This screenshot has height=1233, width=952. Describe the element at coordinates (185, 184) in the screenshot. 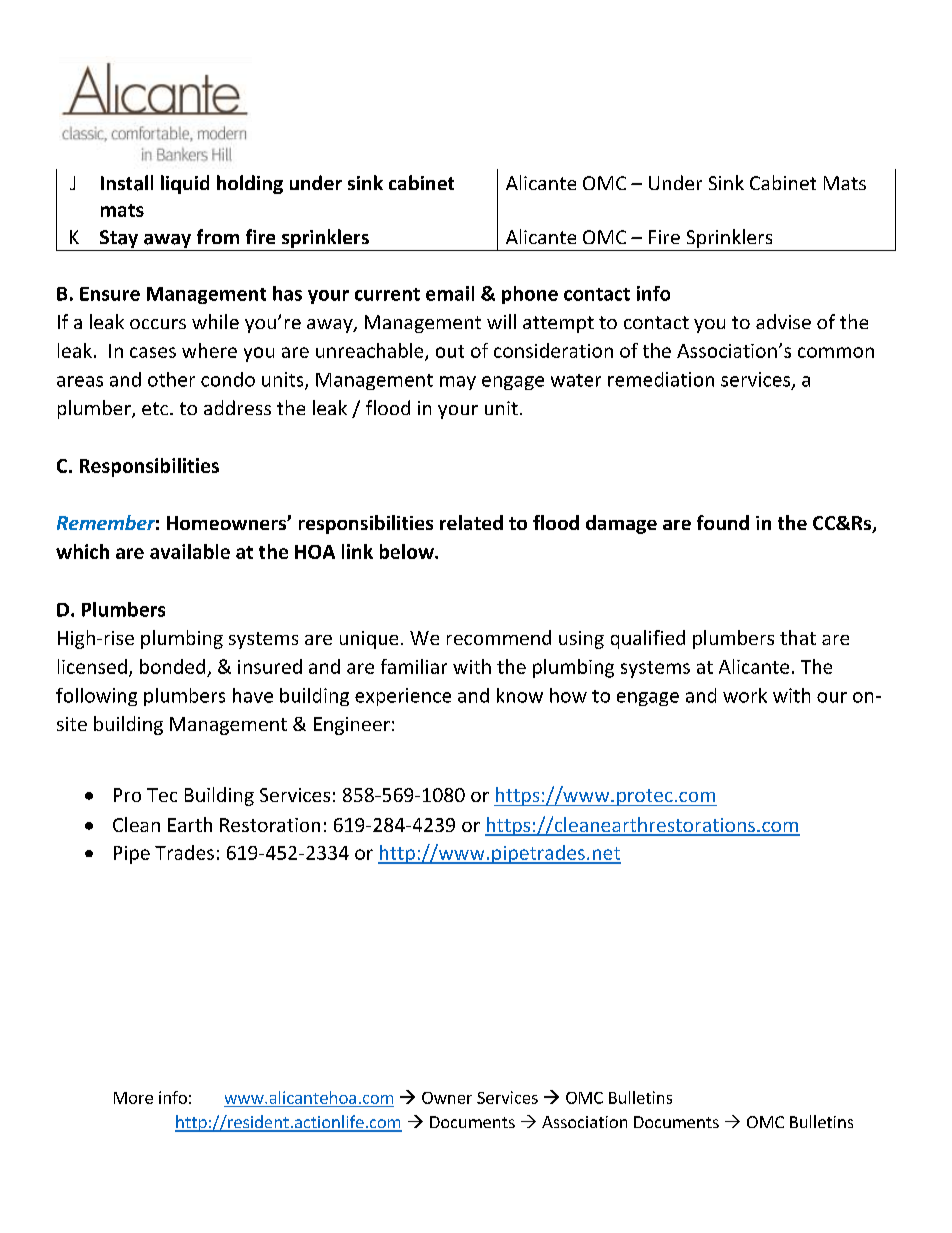

I see `liquid` at that location.
